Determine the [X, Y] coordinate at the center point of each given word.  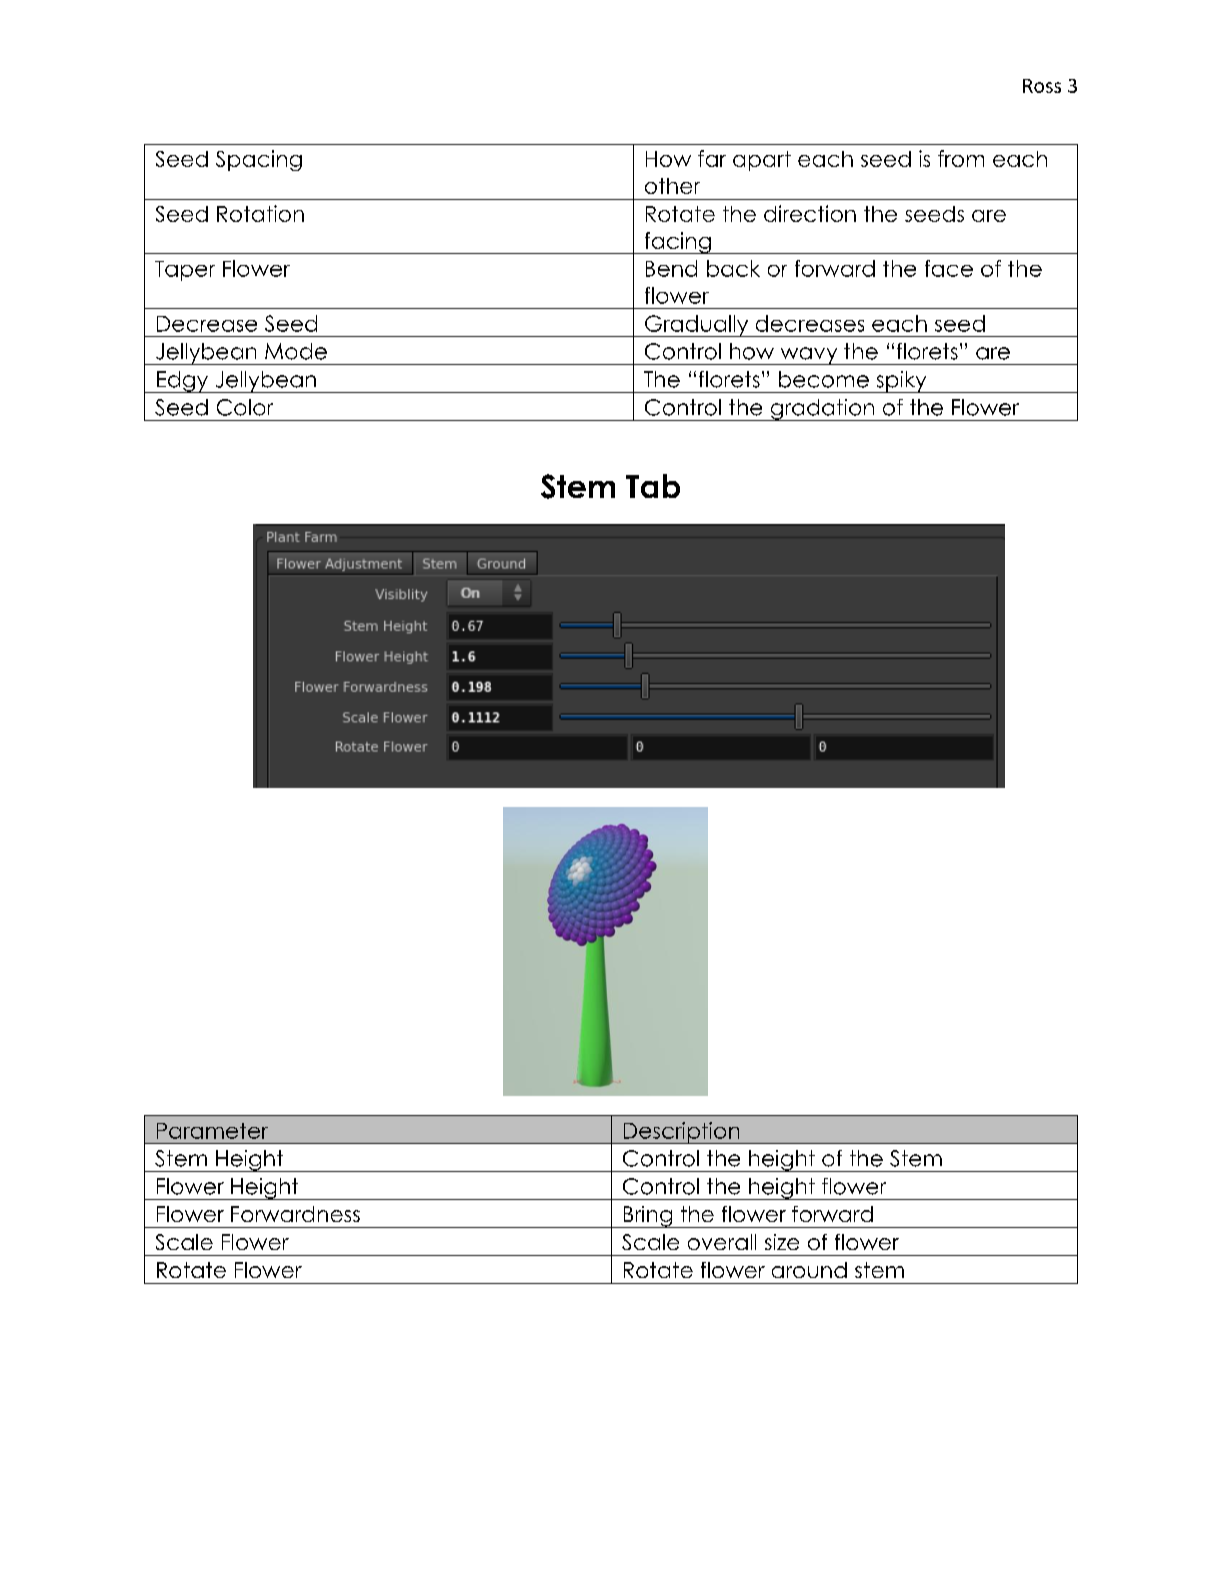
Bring [648, 1217]
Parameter [212, 1131]
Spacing [259, 160]
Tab [653, 486]
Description [681, 1133]
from [961, 158]
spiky [901, 382]
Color [245, 407]
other [672, 186]
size [782, 1242]
